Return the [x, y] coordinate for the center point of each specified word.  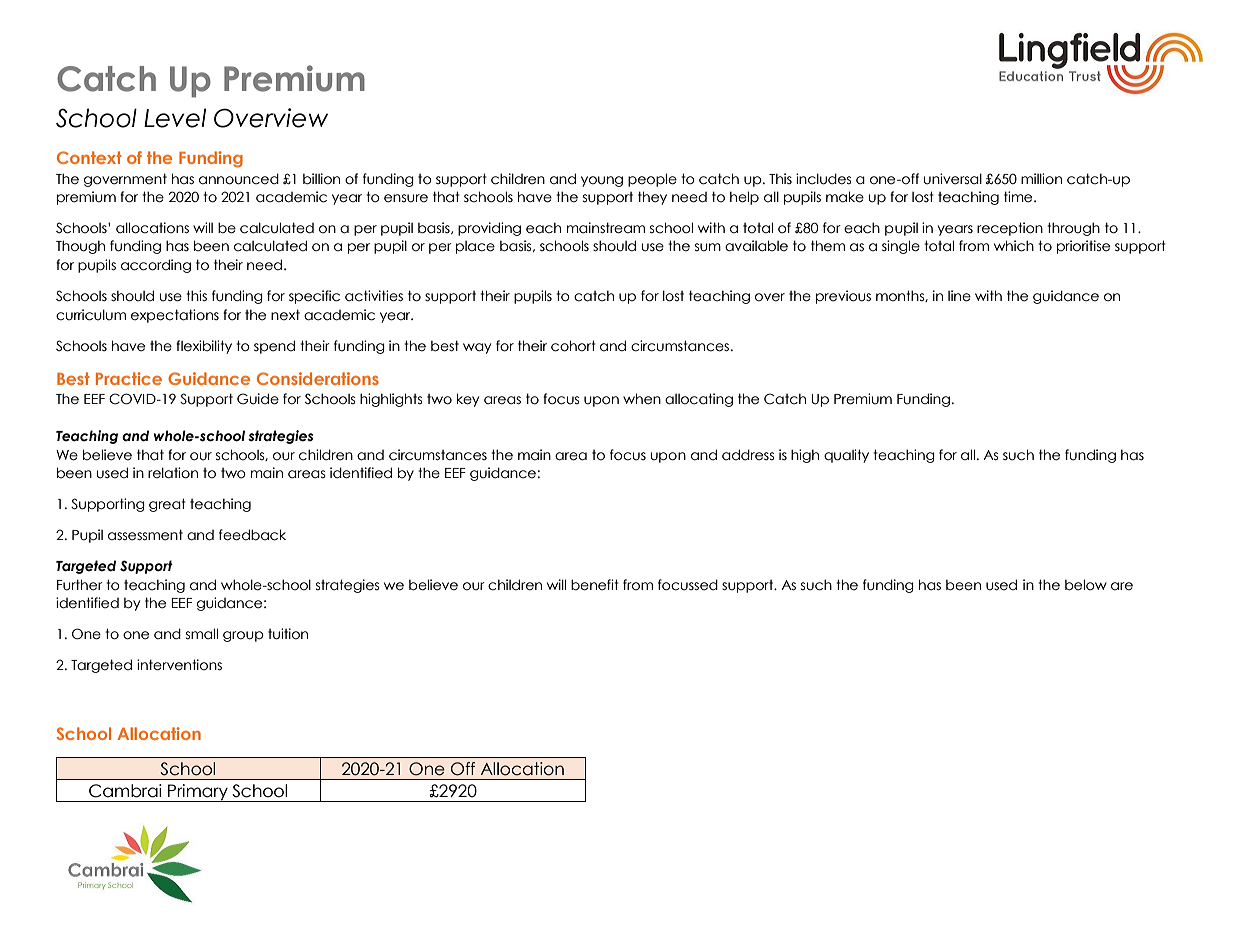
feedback [252, 535]
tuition [288, 634]
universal [953, 179]
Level [175, 118]
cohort [573, 346]
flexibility [204, 347]
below [1086, 585]
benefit [595, 585]
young [602, 181]
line [959, 296]
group [243, 636]
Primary [198, 793]
